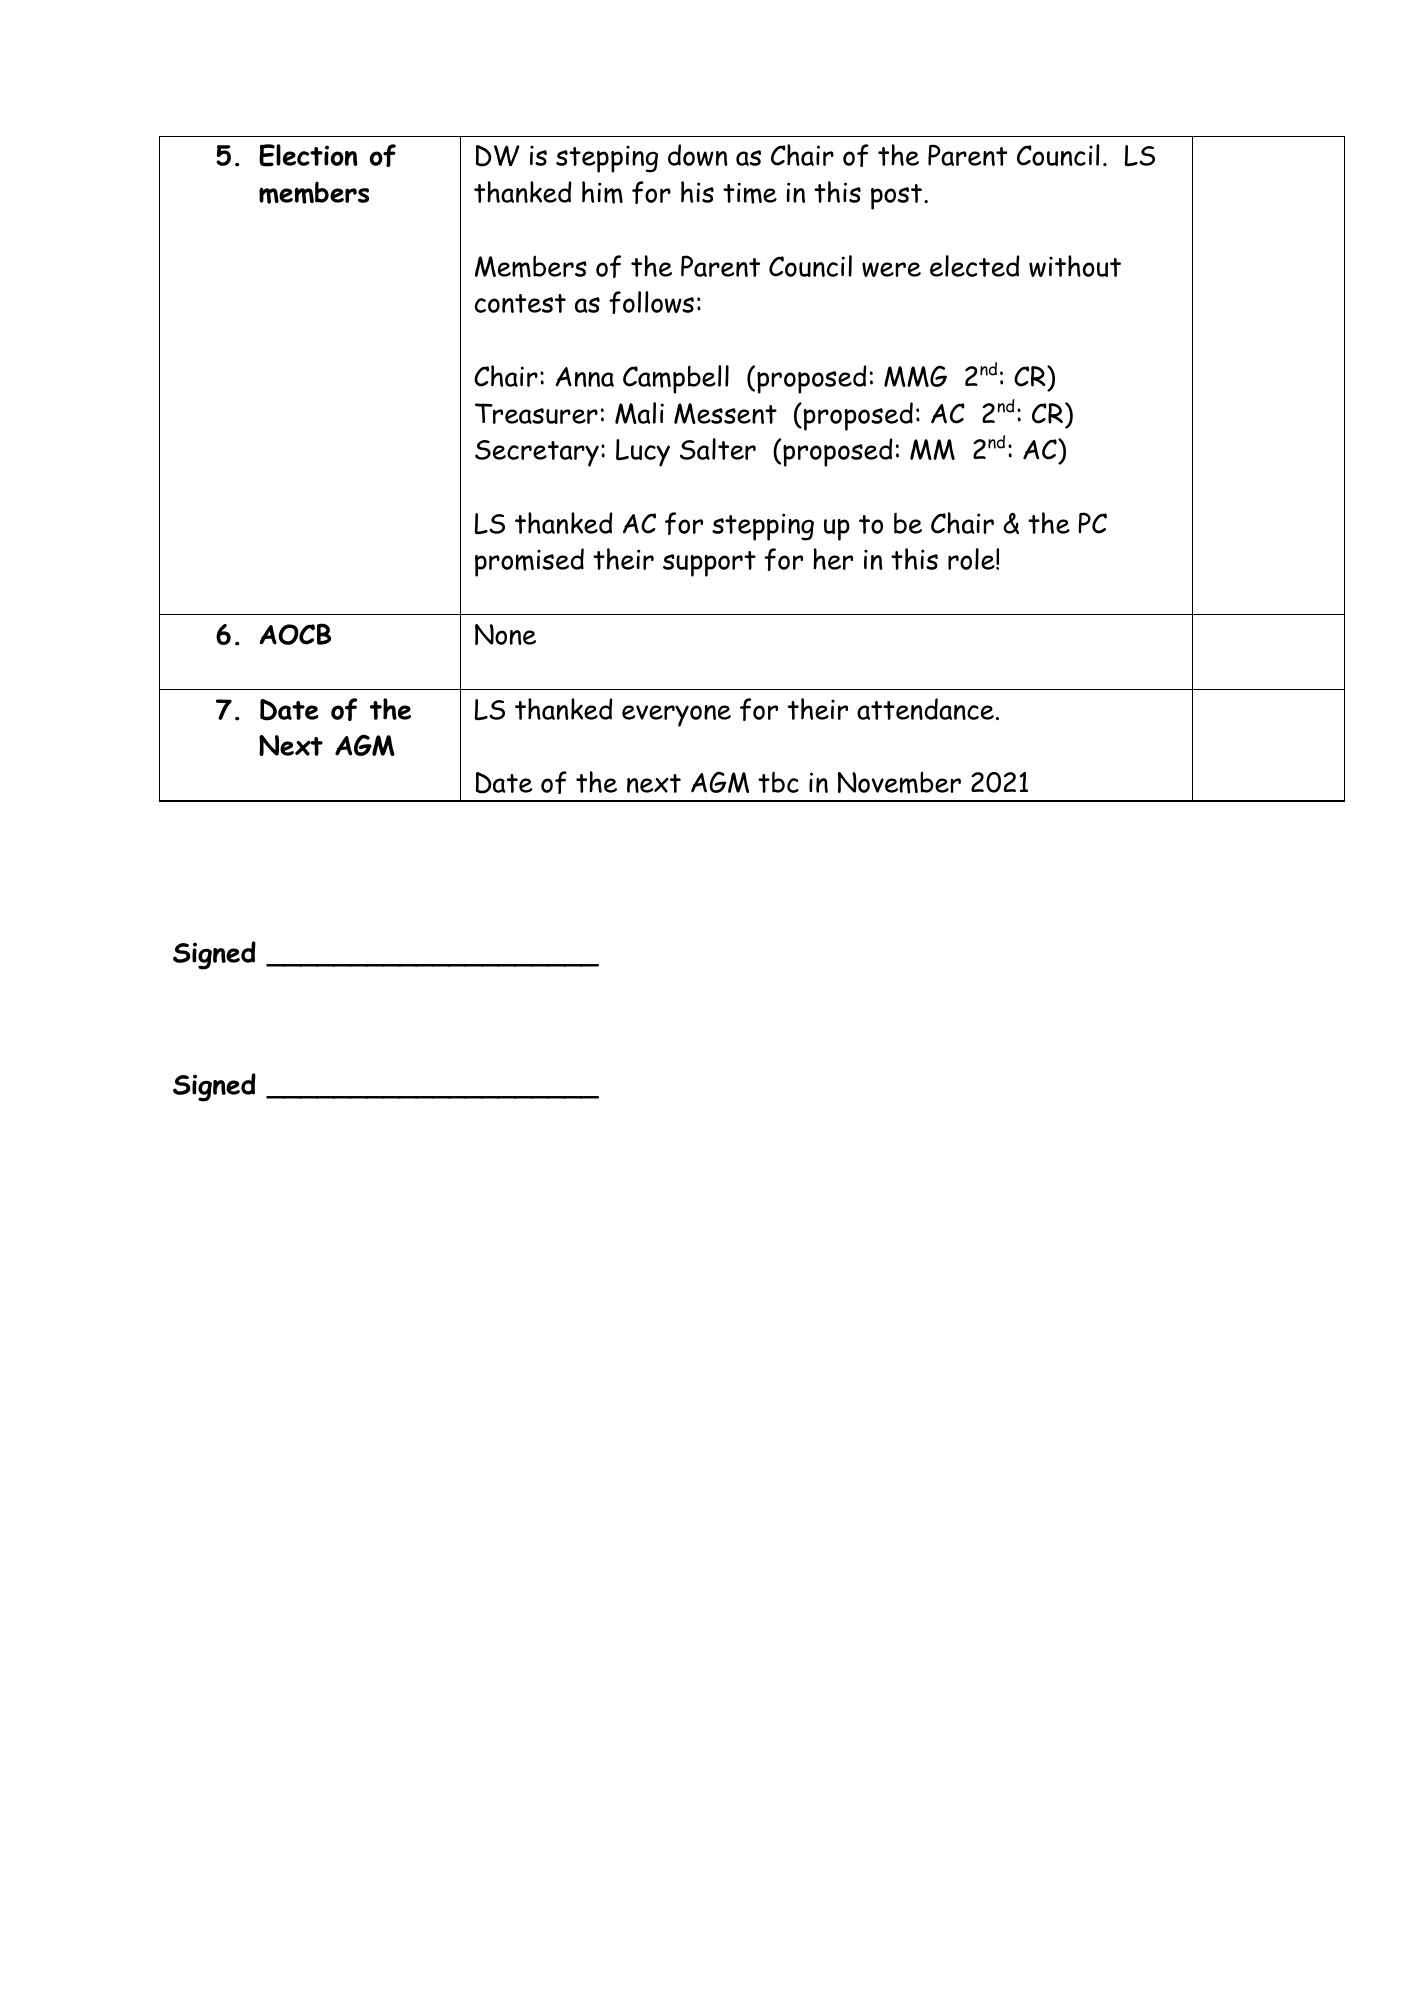  I want to click on Election, so click(308, 155).
